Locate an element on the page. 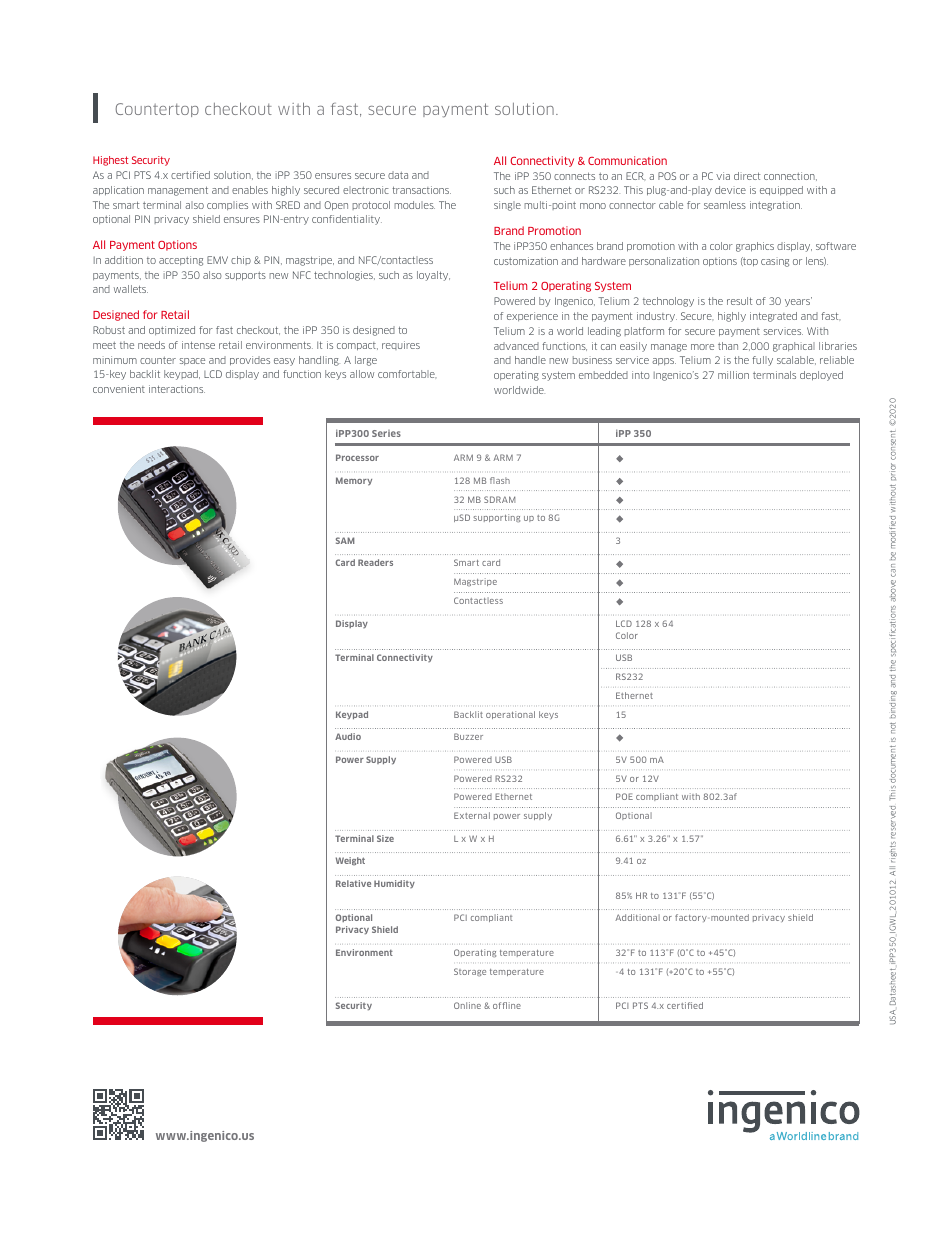 Image resolution: width=952 pixels, height=1233 pixels. direct is located at coordinates (747, 176).
